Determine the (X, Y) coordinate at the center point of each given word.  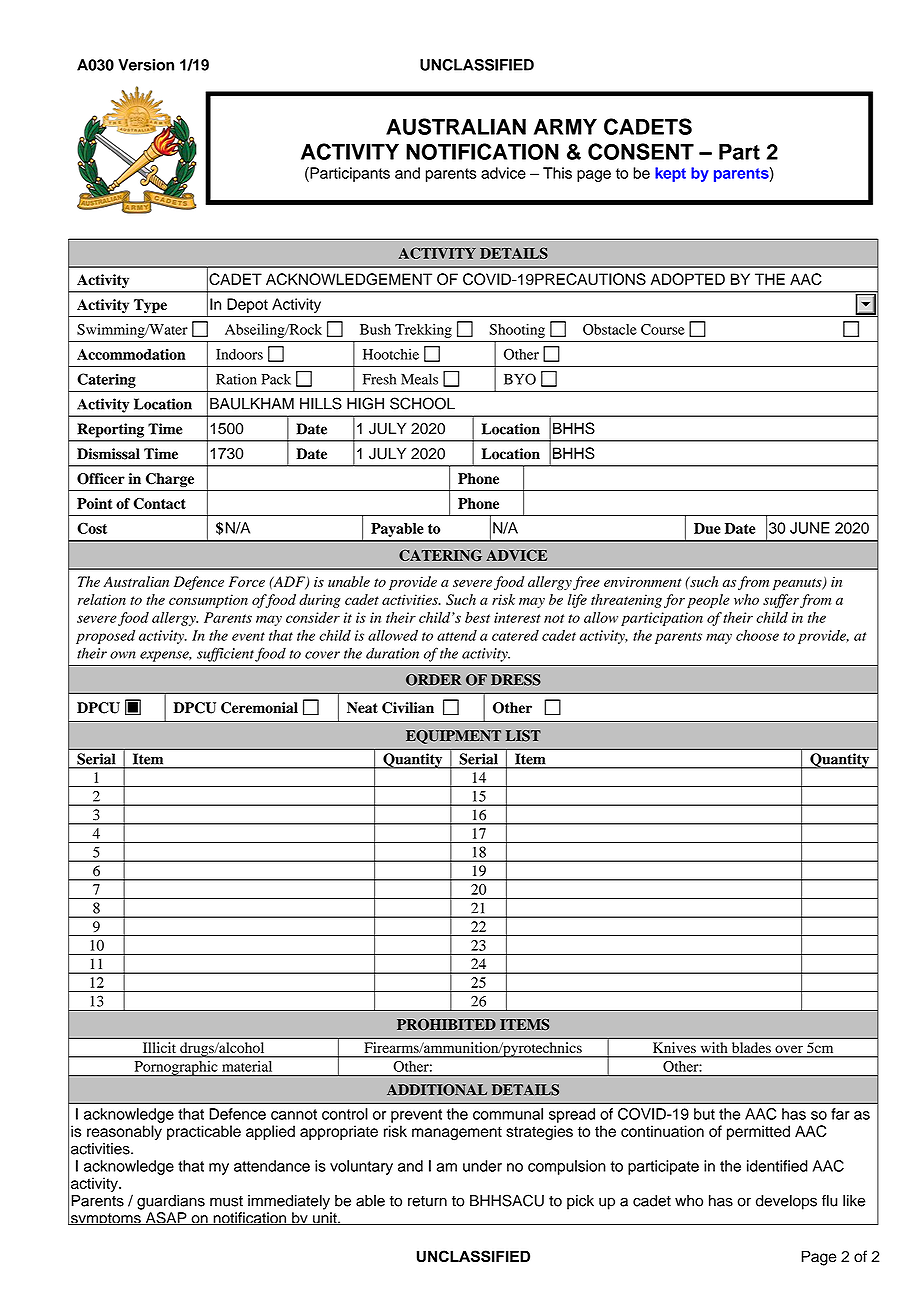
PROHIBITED (446, 1024)
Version (146, 65)
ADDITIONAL (437, 1090)
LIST (523, 736)
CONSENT (641, 151)
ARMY (565, 127)
